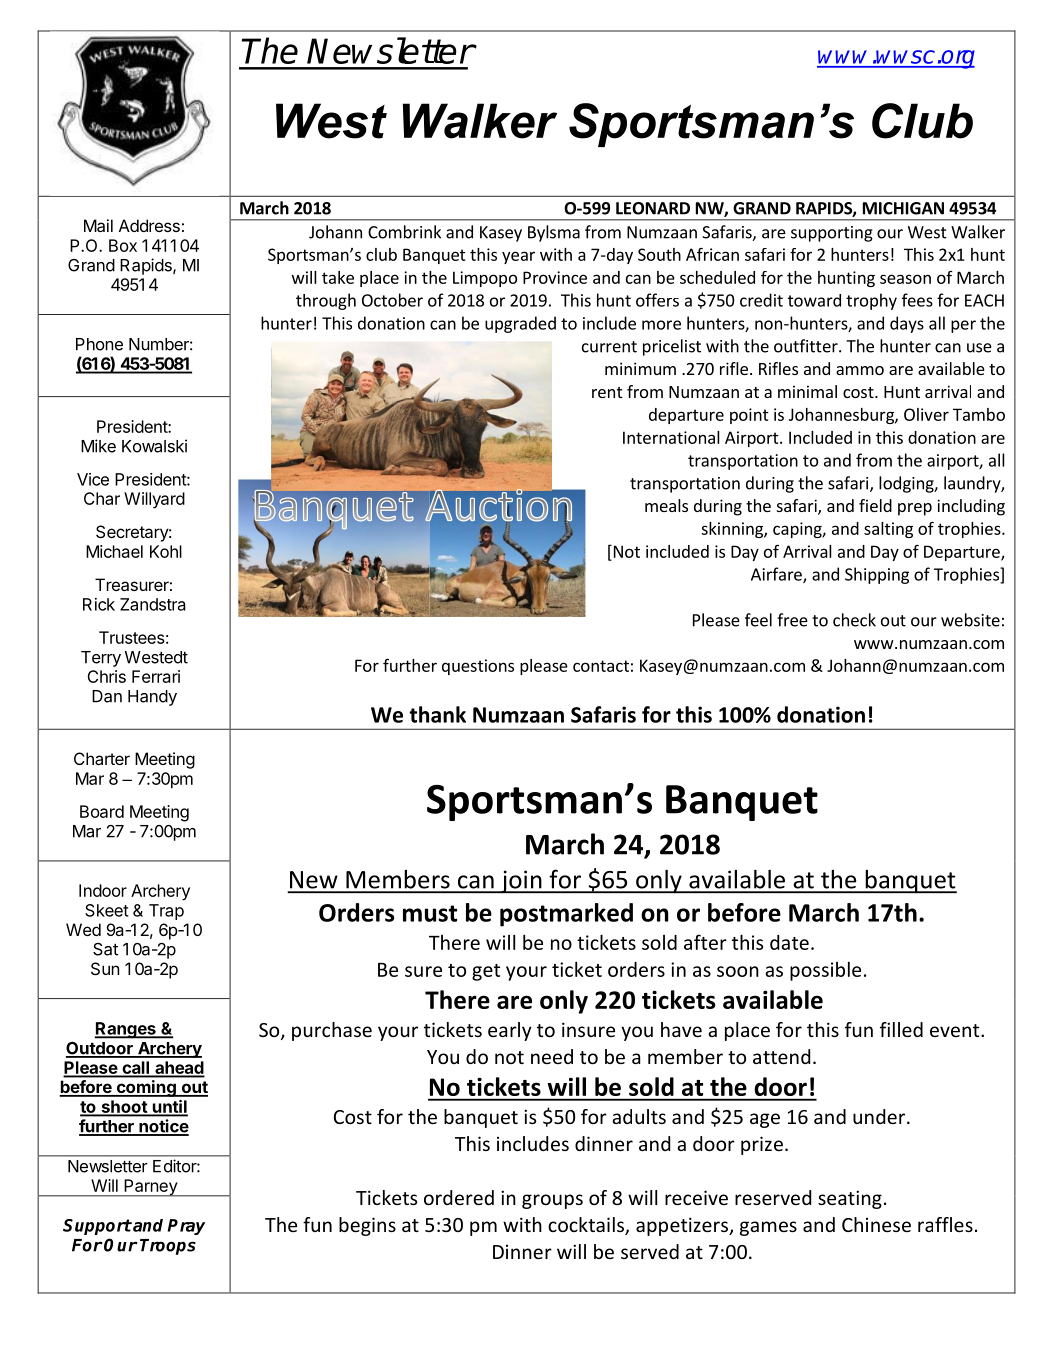 Image resolution: width=1040 pixels, height=1346 pixels. Describe the element at coordinates (552, 1201) in the screenshot. I see `groups` at that location.
